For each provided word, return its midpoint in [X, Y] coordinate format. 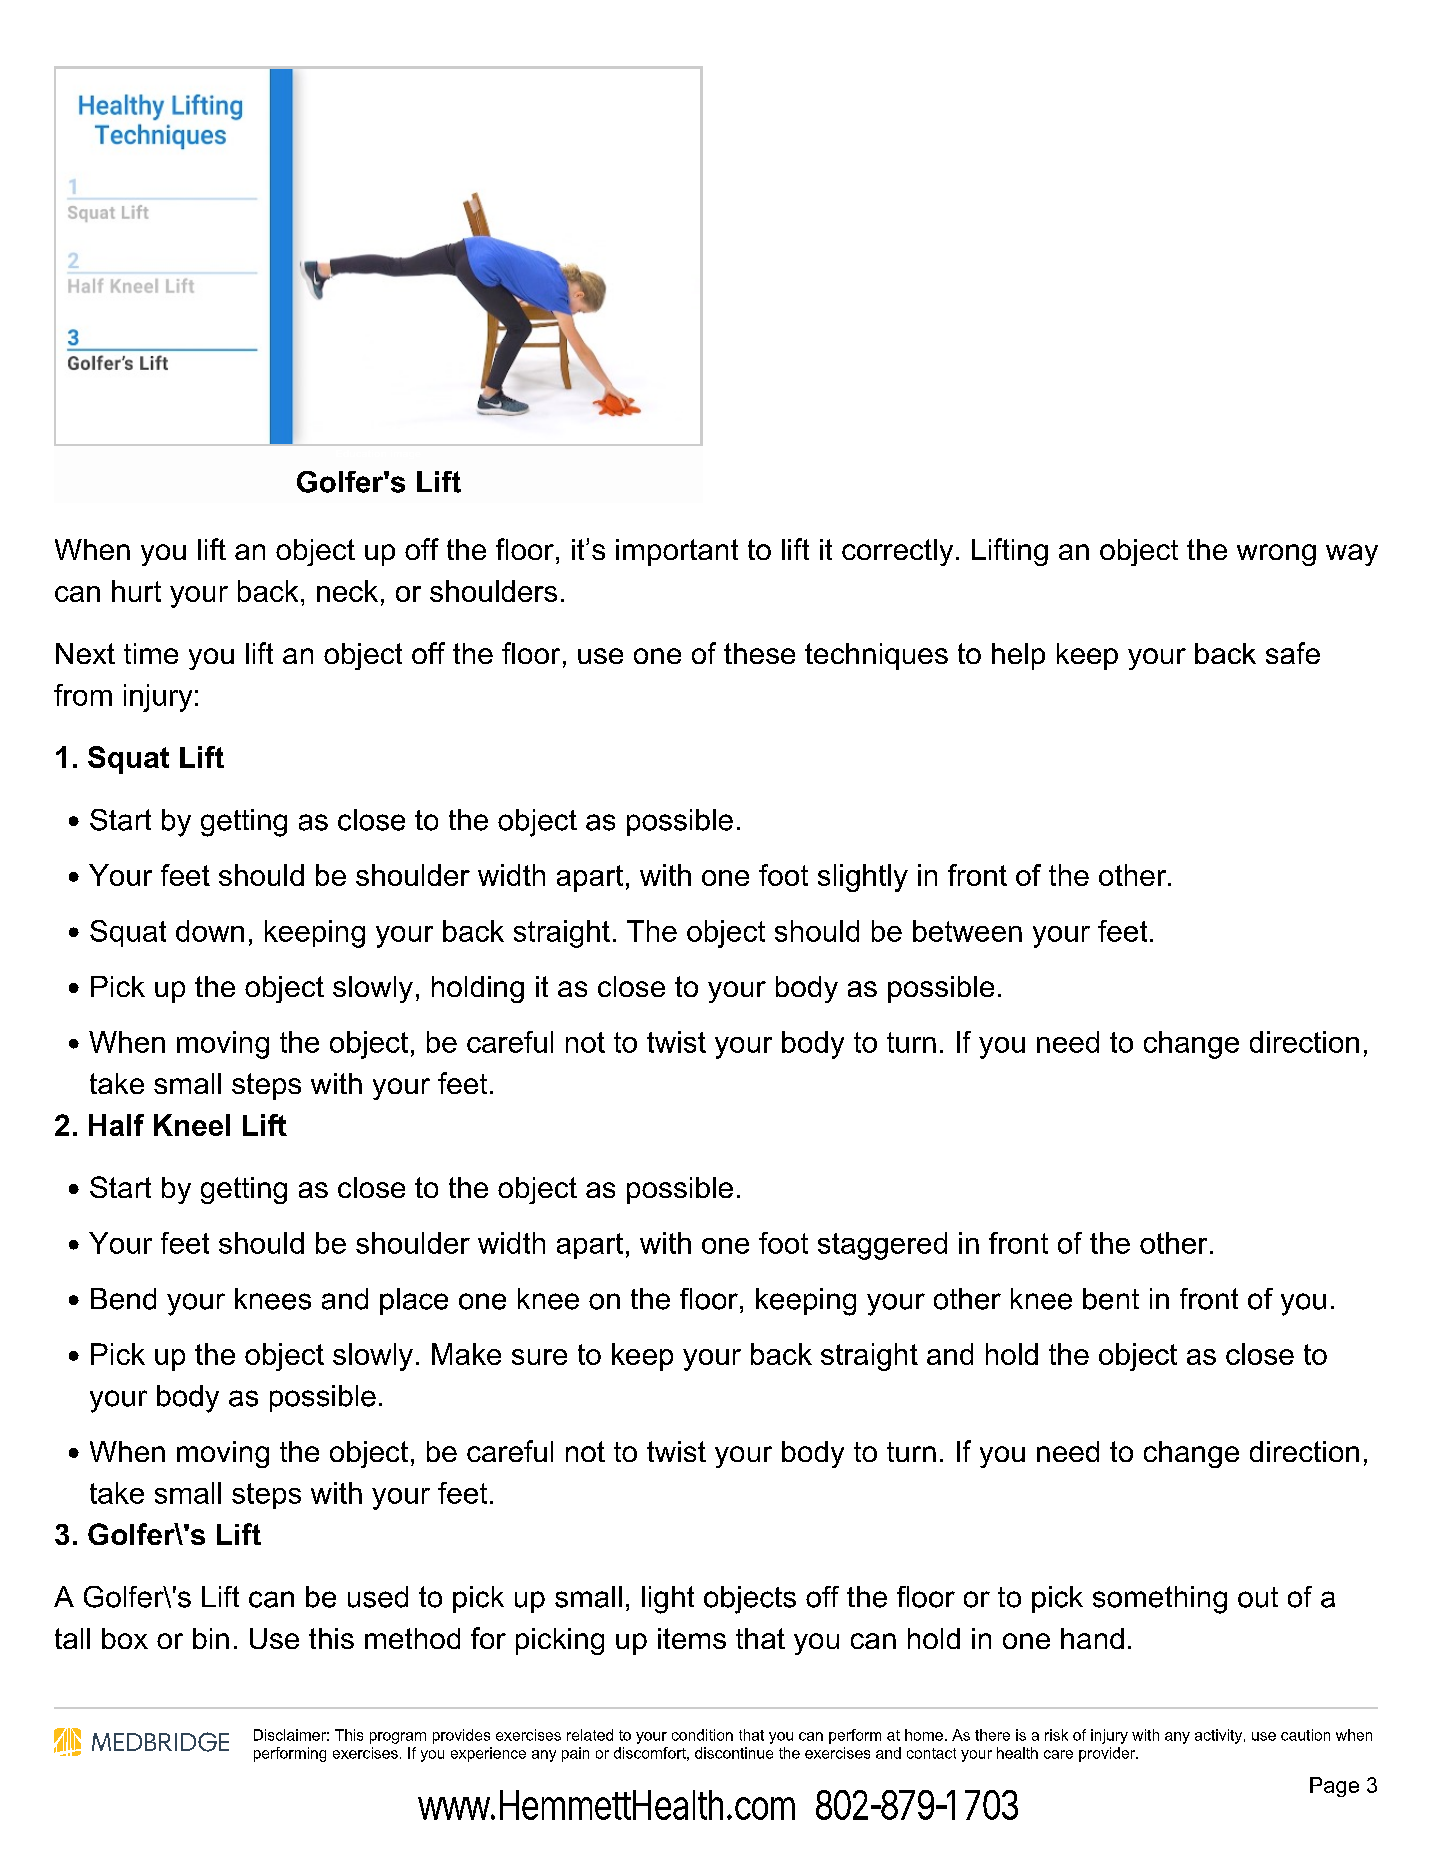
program [398, 1738]
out [1258, 1597]
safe [1293, 653]
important [677, 552]
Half [116, 1125]
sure [539, 1357]
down [210, 931]
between [967, 931]
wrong [1276, 555]
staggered [882, 1246]
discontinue [734, 1753]
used [378, 1597]
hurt [136, 591]
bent [1111, 1299]
